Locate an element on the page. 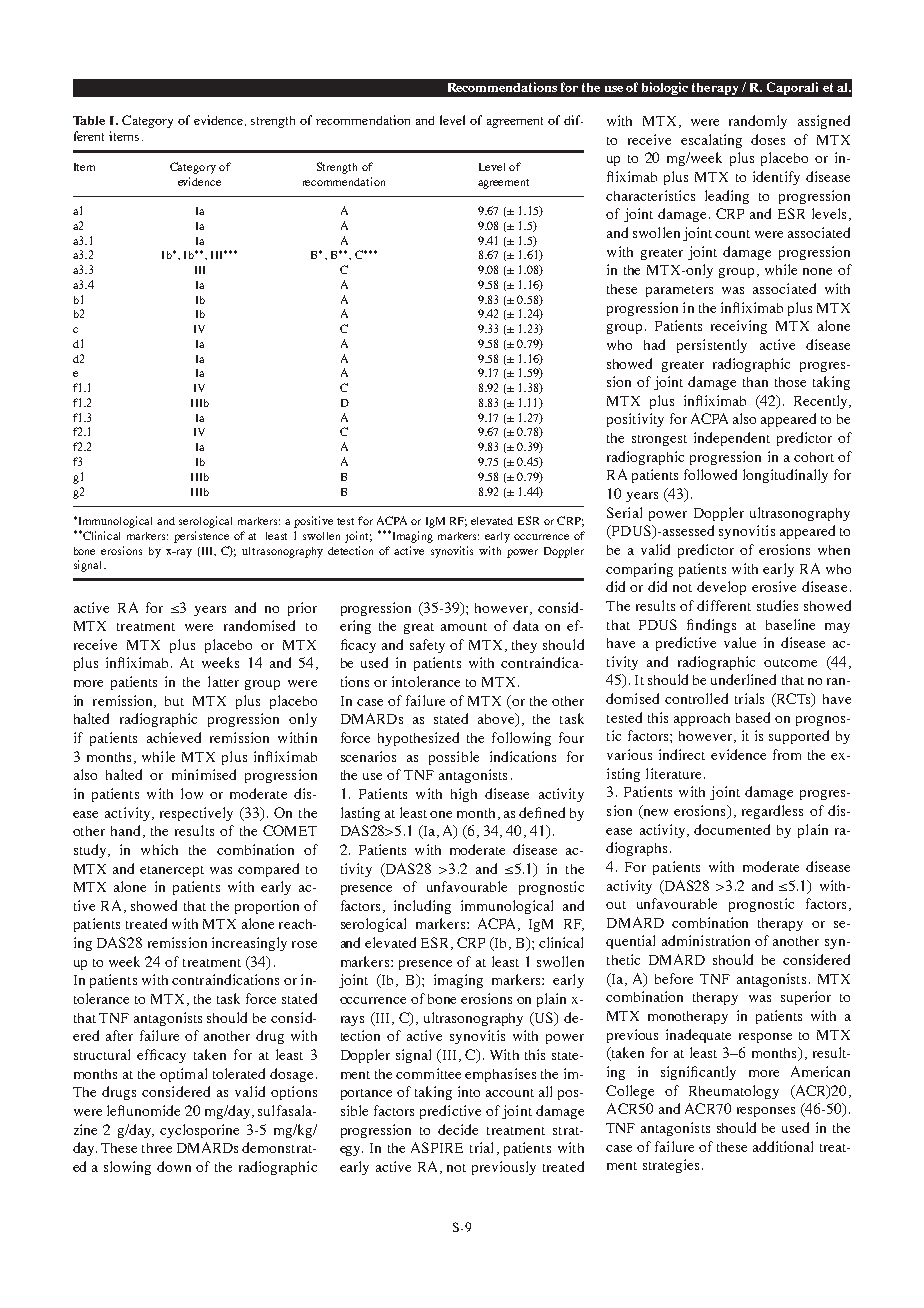 This document has width=924, height=1308. Serial is located at coordinates (624, 512).
